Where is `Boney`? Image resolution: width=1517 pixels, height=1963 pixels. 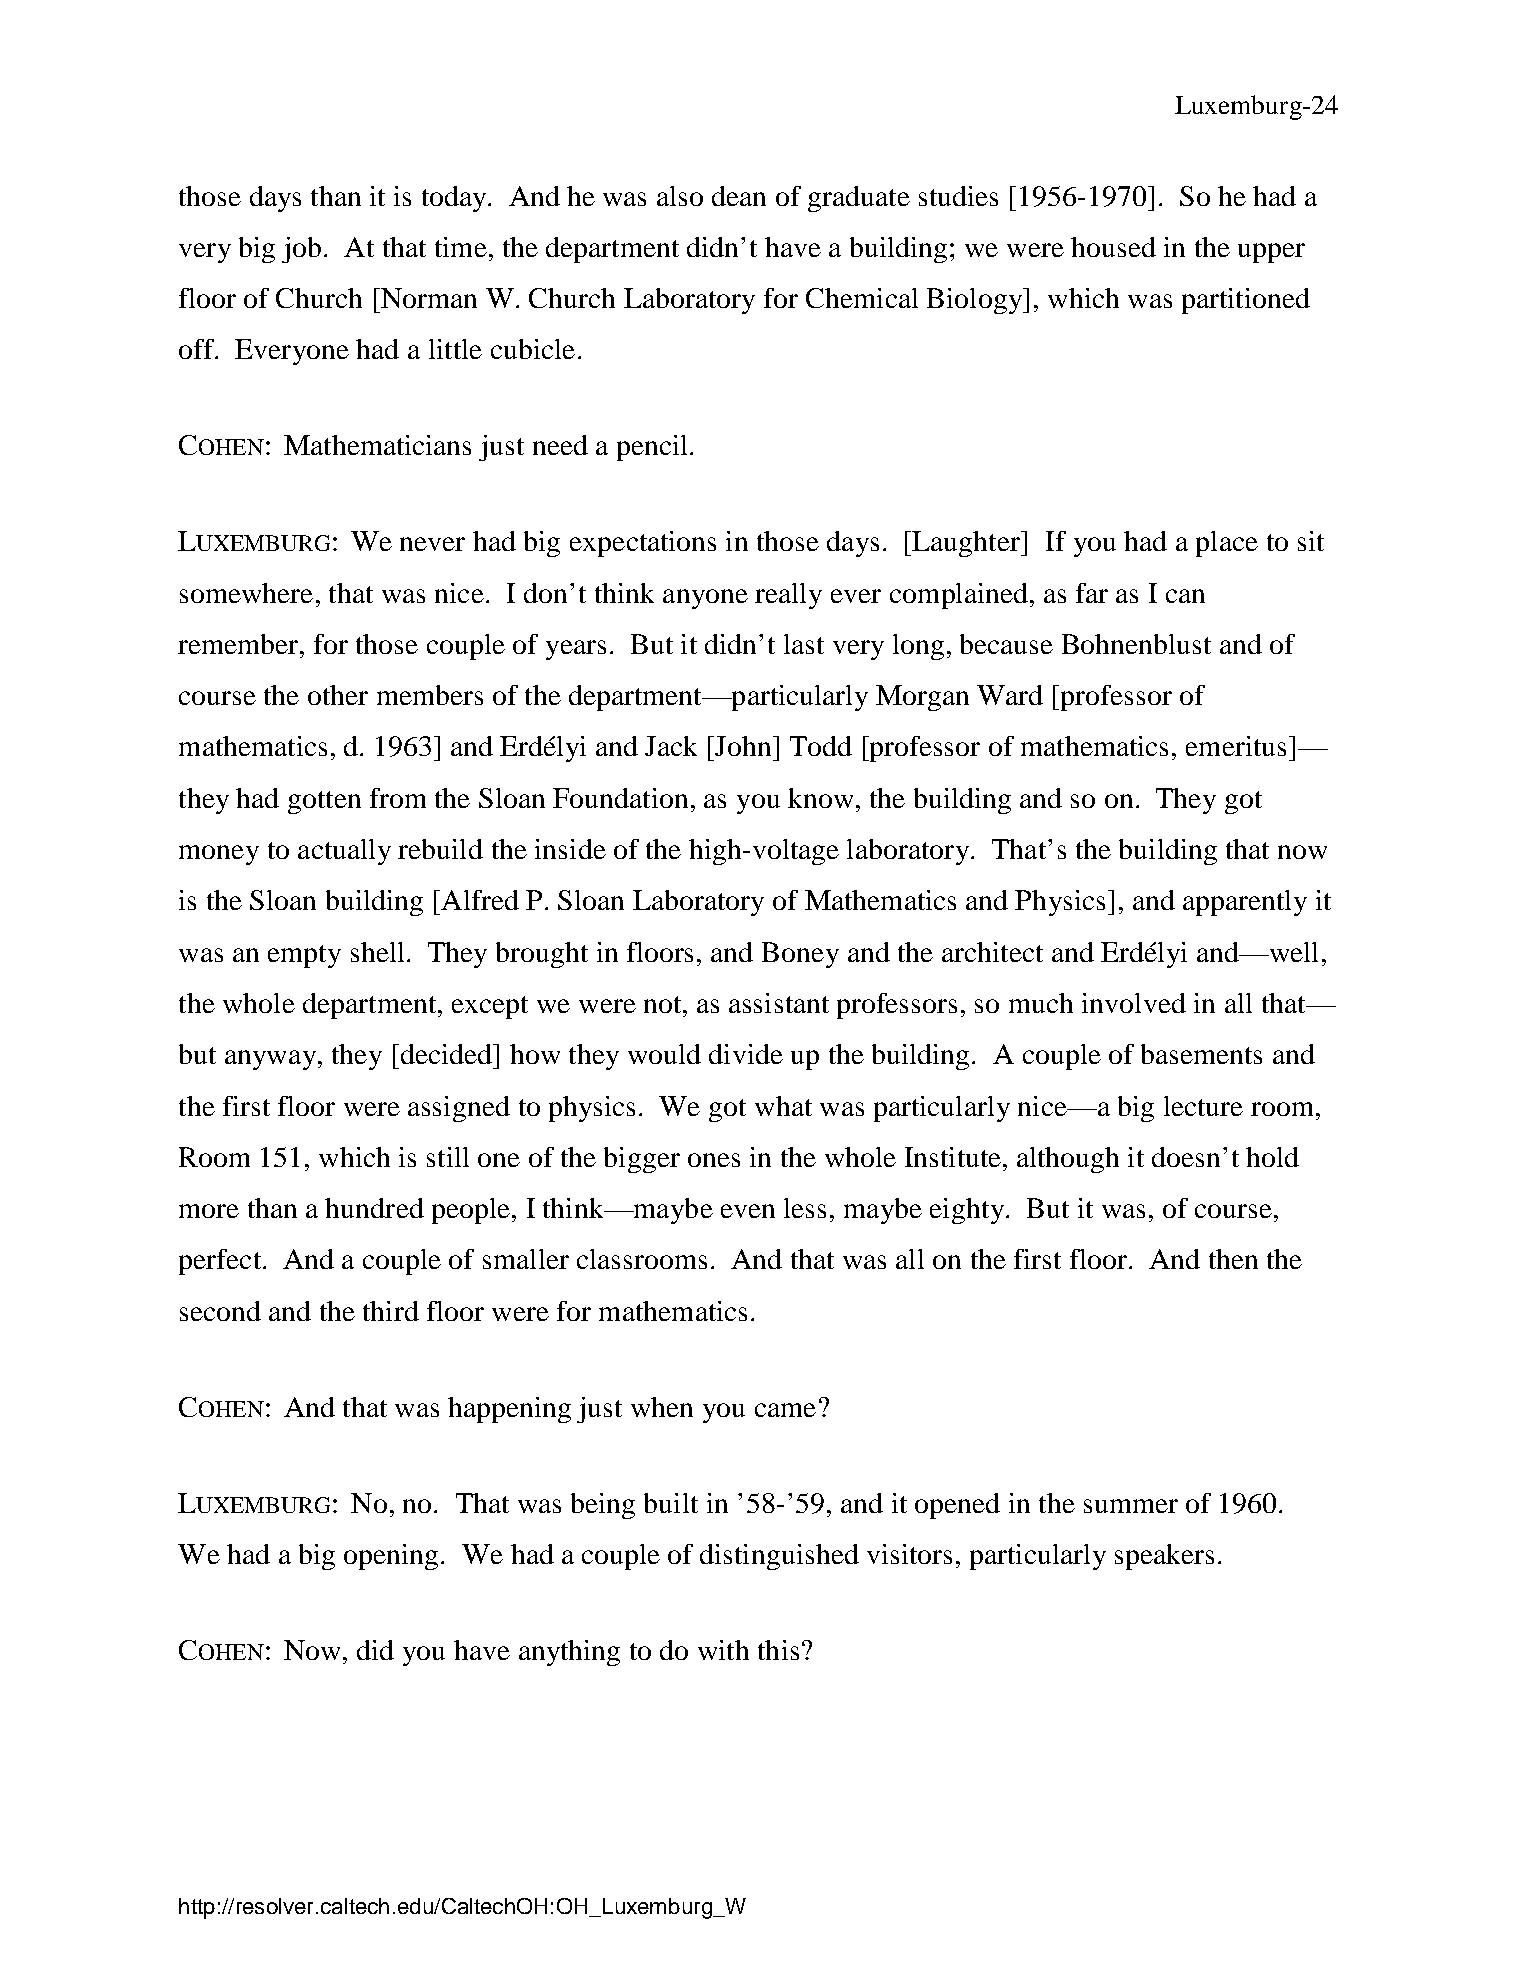 Boney is located at coordinates (800, 955).
